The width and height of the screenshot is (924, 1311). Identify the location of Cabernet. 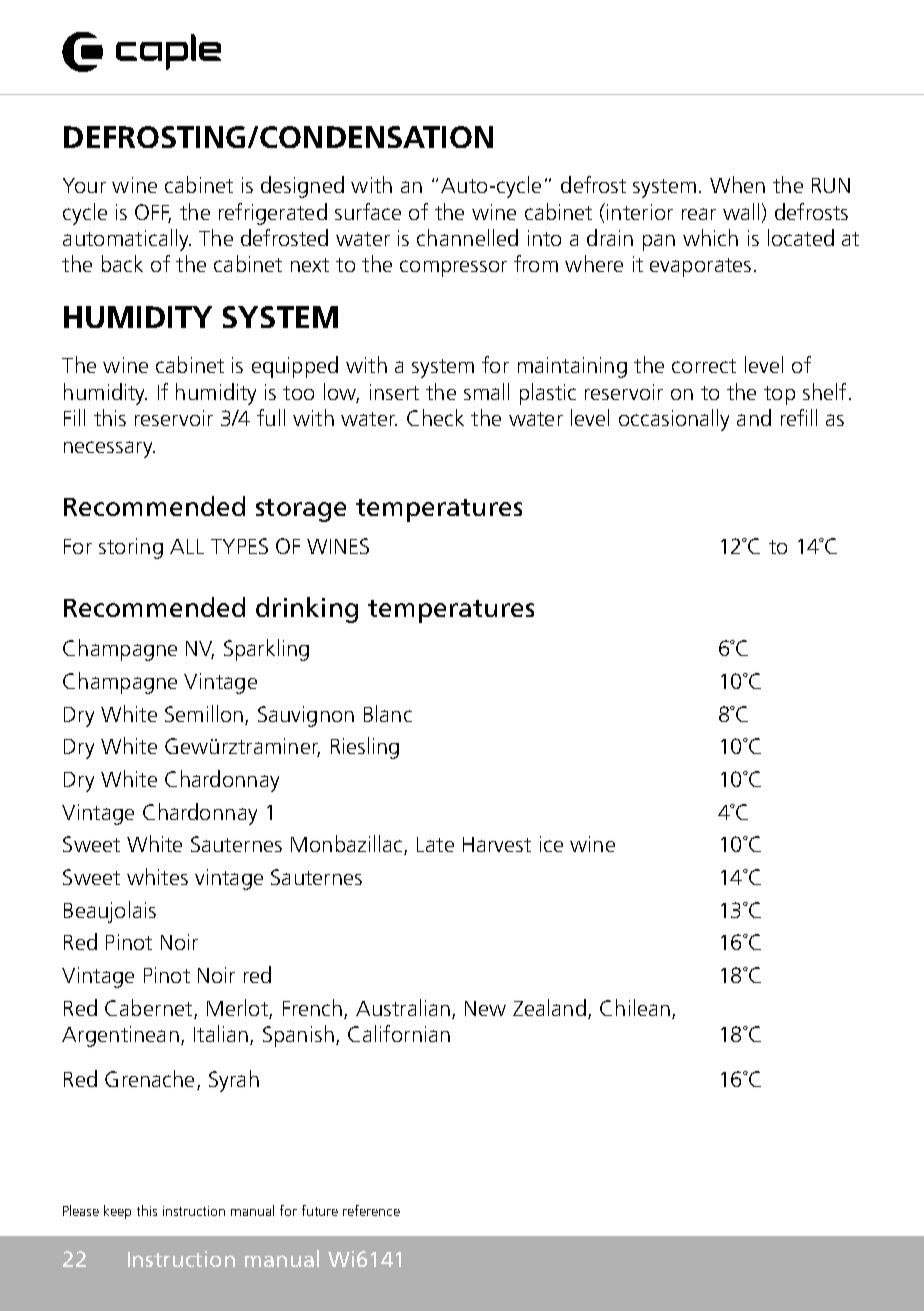
(148, 1007).
